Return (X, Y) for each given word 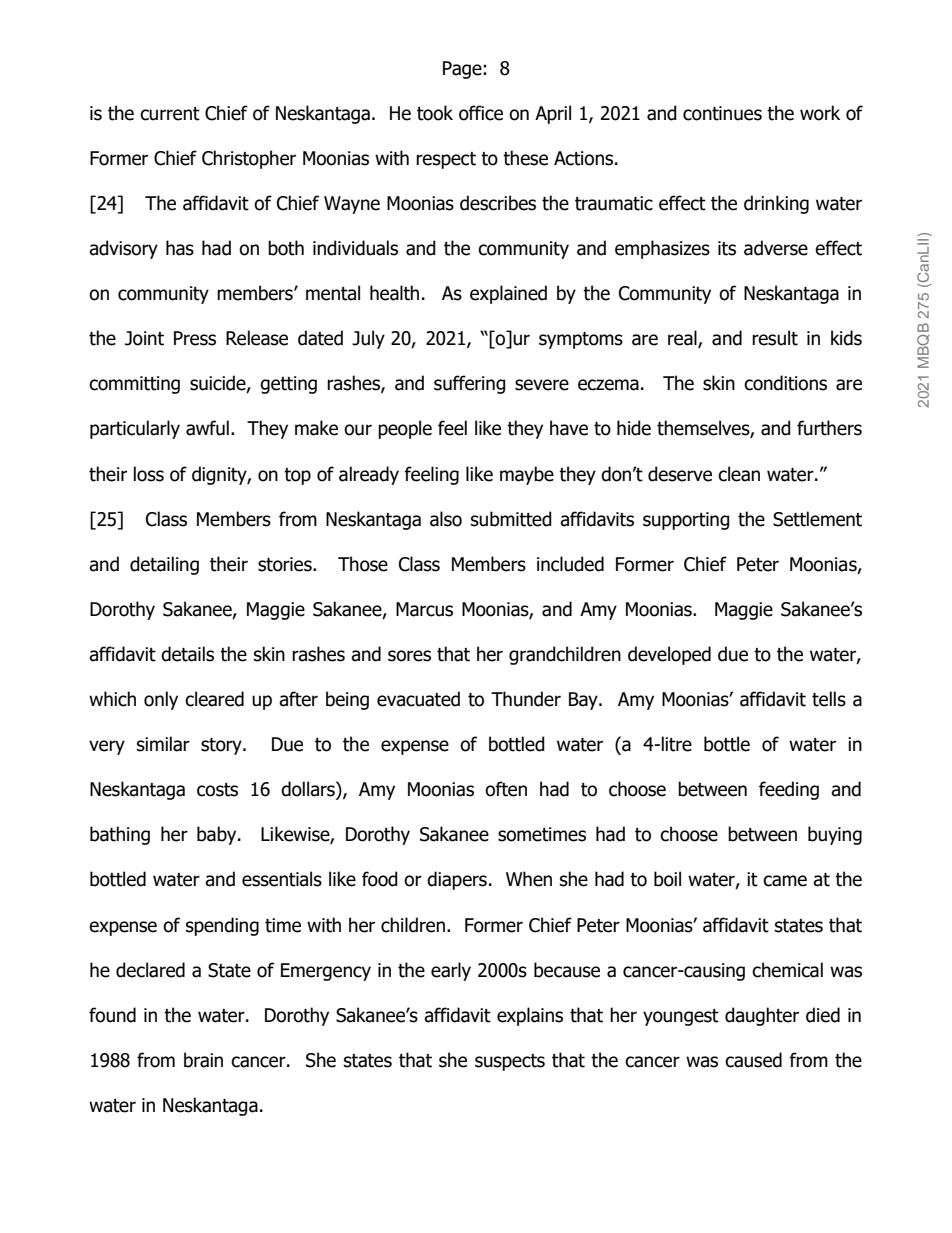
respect (446, 160)
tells (829, 699)
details (187, 654)
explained (508, 294)
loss (149, 474)
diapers (457, 880)
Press (195, 338)
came (785, 881)
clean (739, 474)
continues (722, 113)
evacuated (418, 699)
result (775, 338)
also (446, 519)
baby (218, 835)
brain (203, 1060)
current (170, 114)
